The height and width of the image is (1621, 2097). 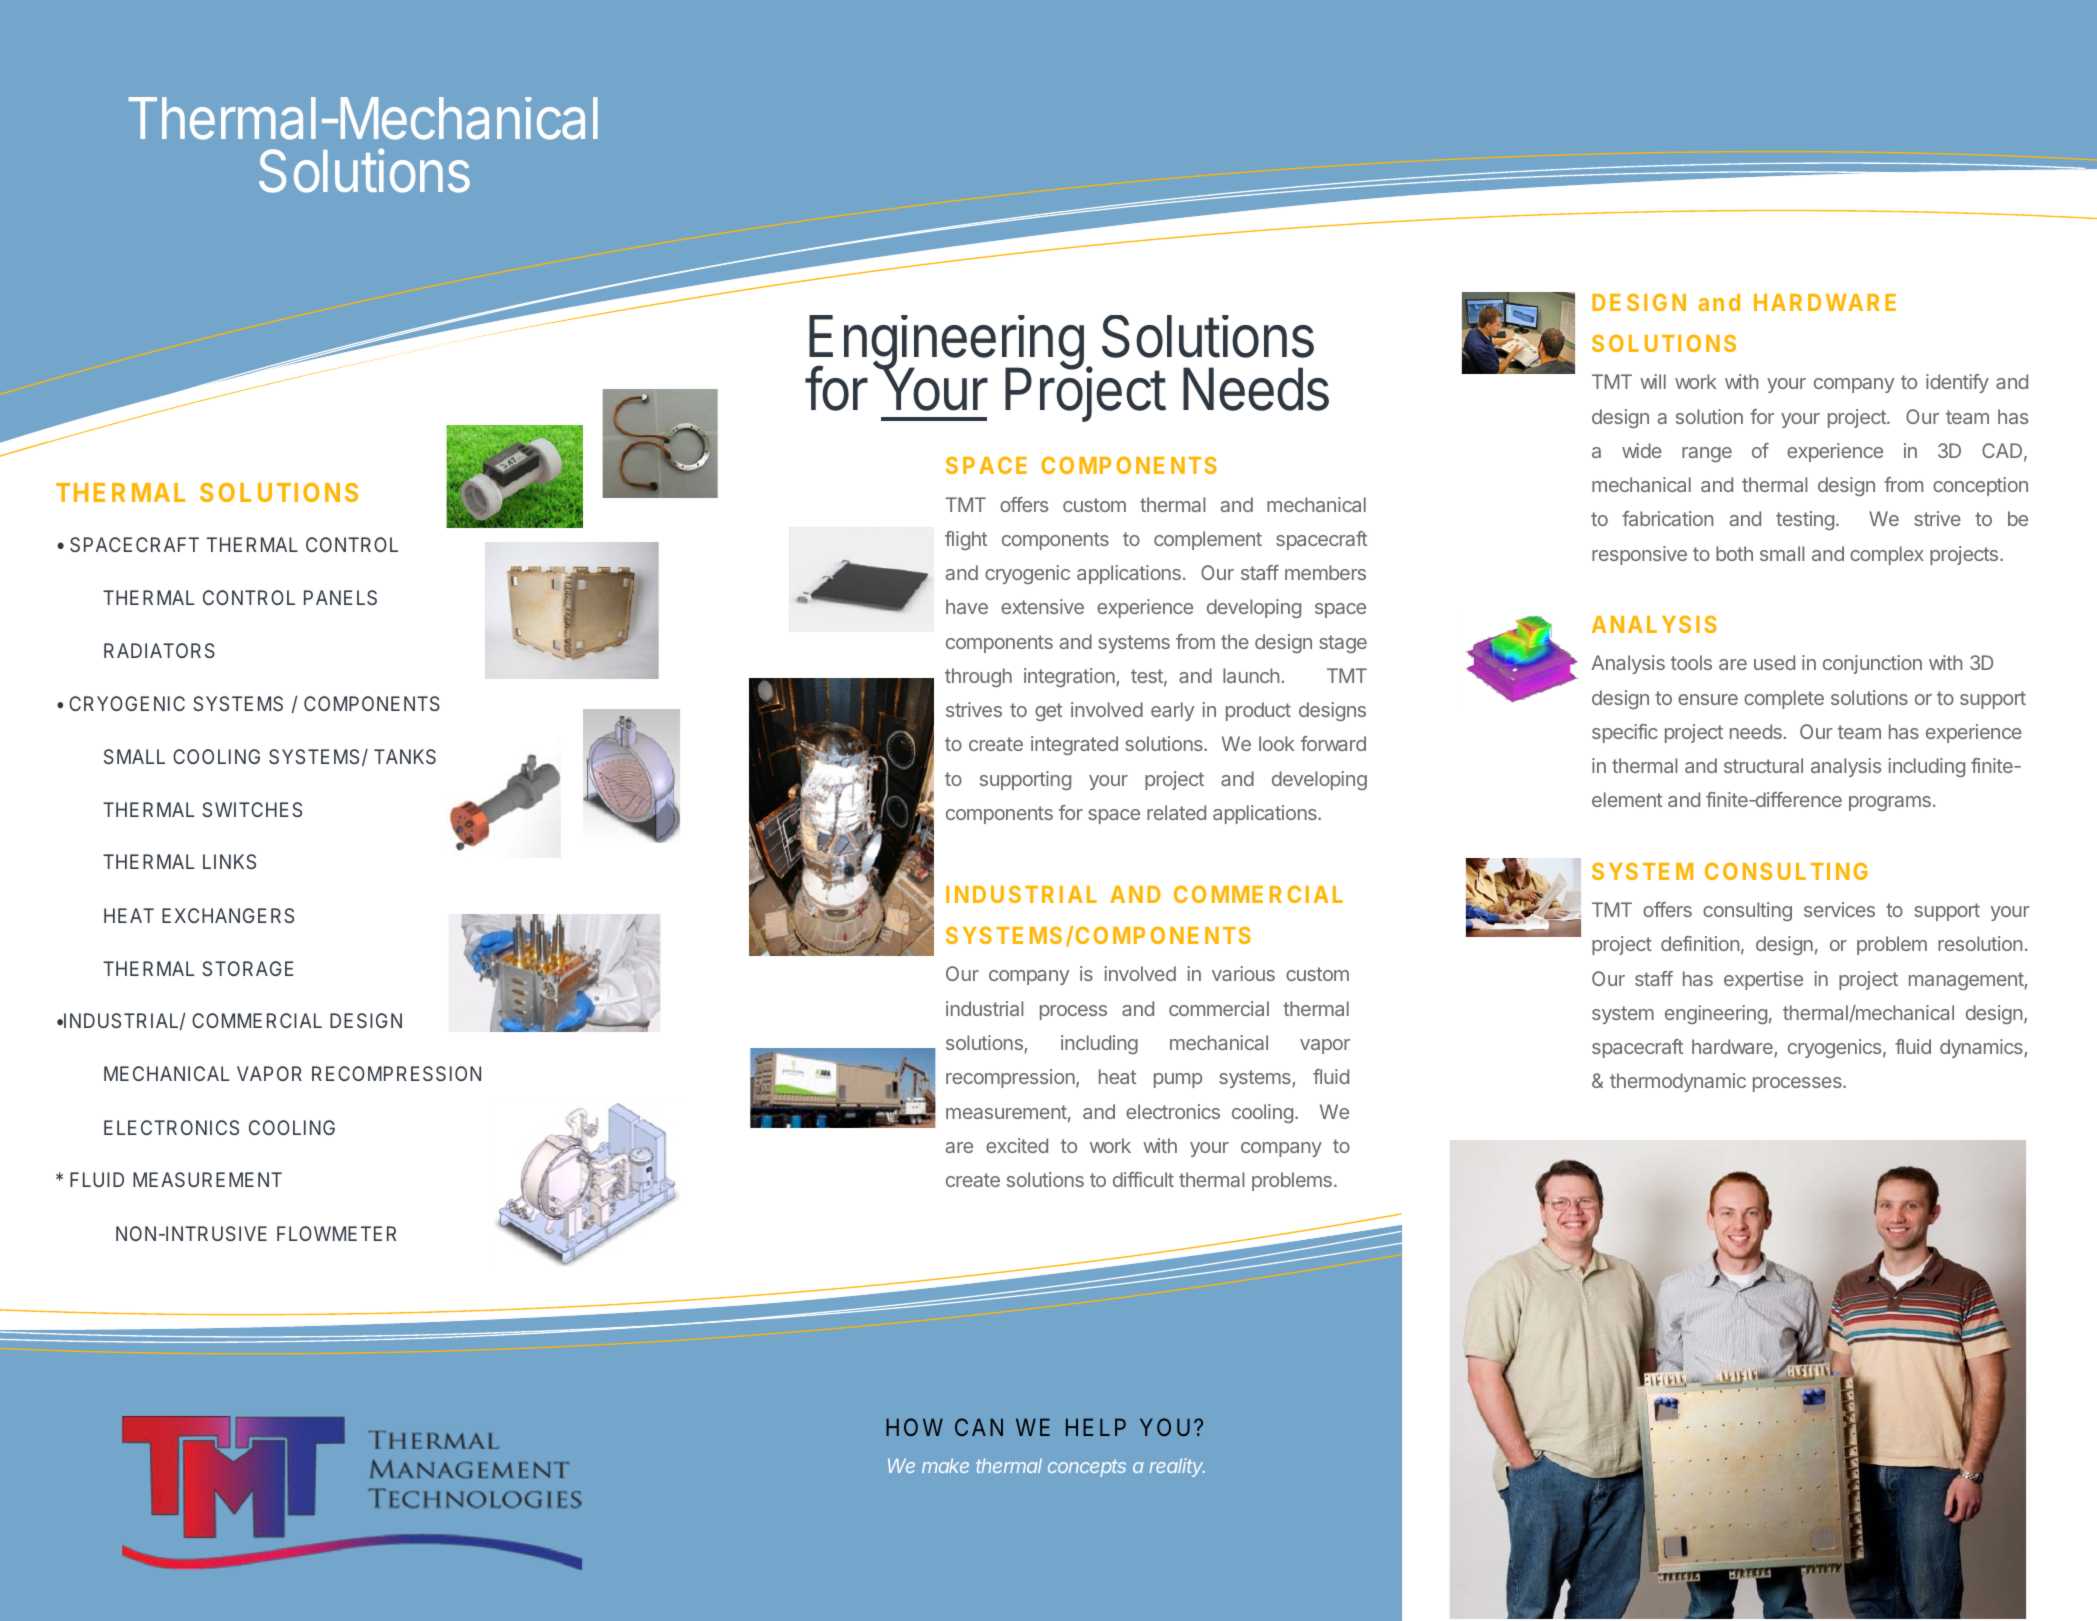 I want to click on complement, so click(x=1208, y=540).
